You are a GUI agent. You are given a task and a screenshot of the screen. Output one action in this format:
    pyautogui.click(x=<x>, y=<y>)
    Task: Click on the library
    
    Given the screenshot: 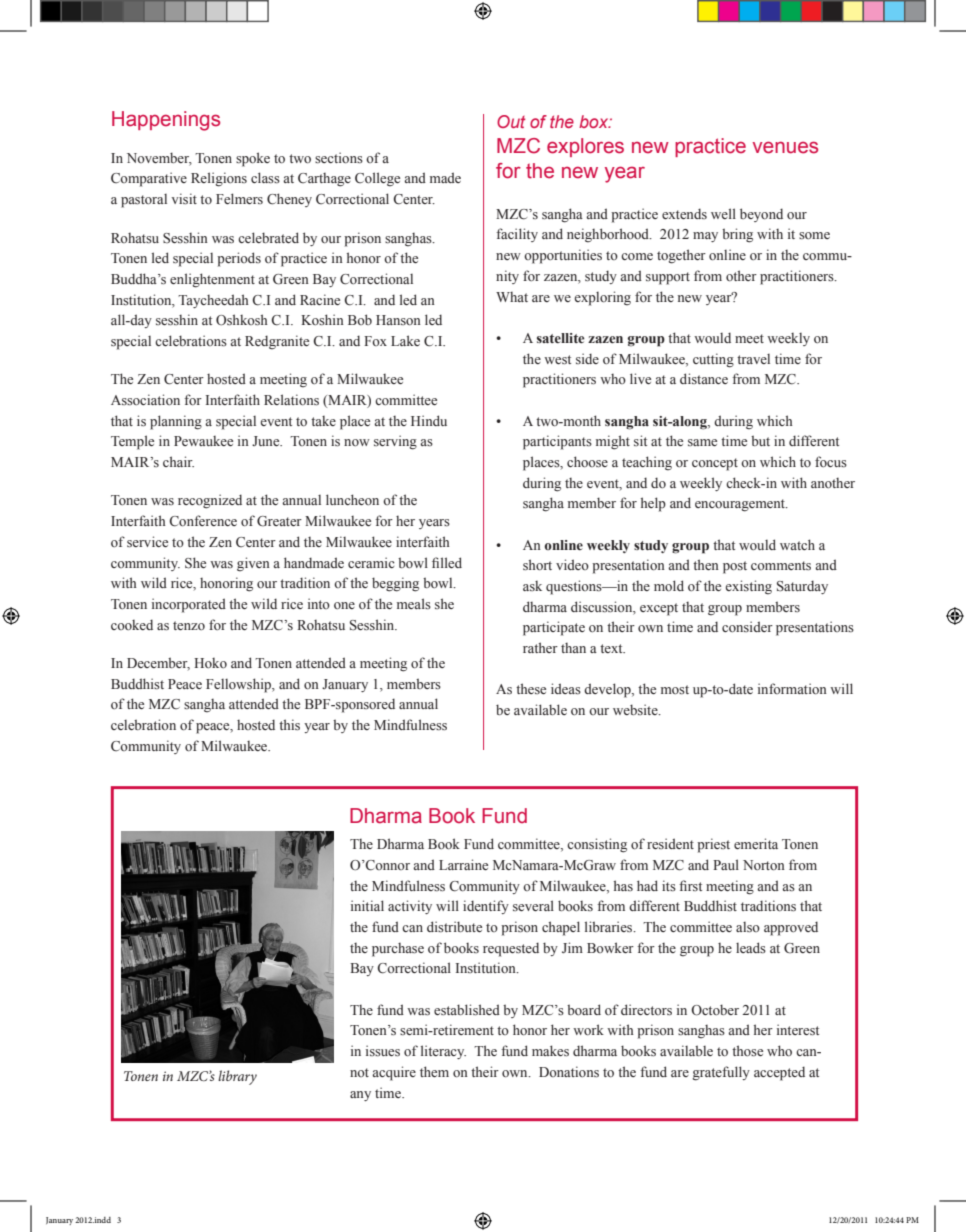 What is the action you would take?
    pyautogui.click(x=237, y=1077)
